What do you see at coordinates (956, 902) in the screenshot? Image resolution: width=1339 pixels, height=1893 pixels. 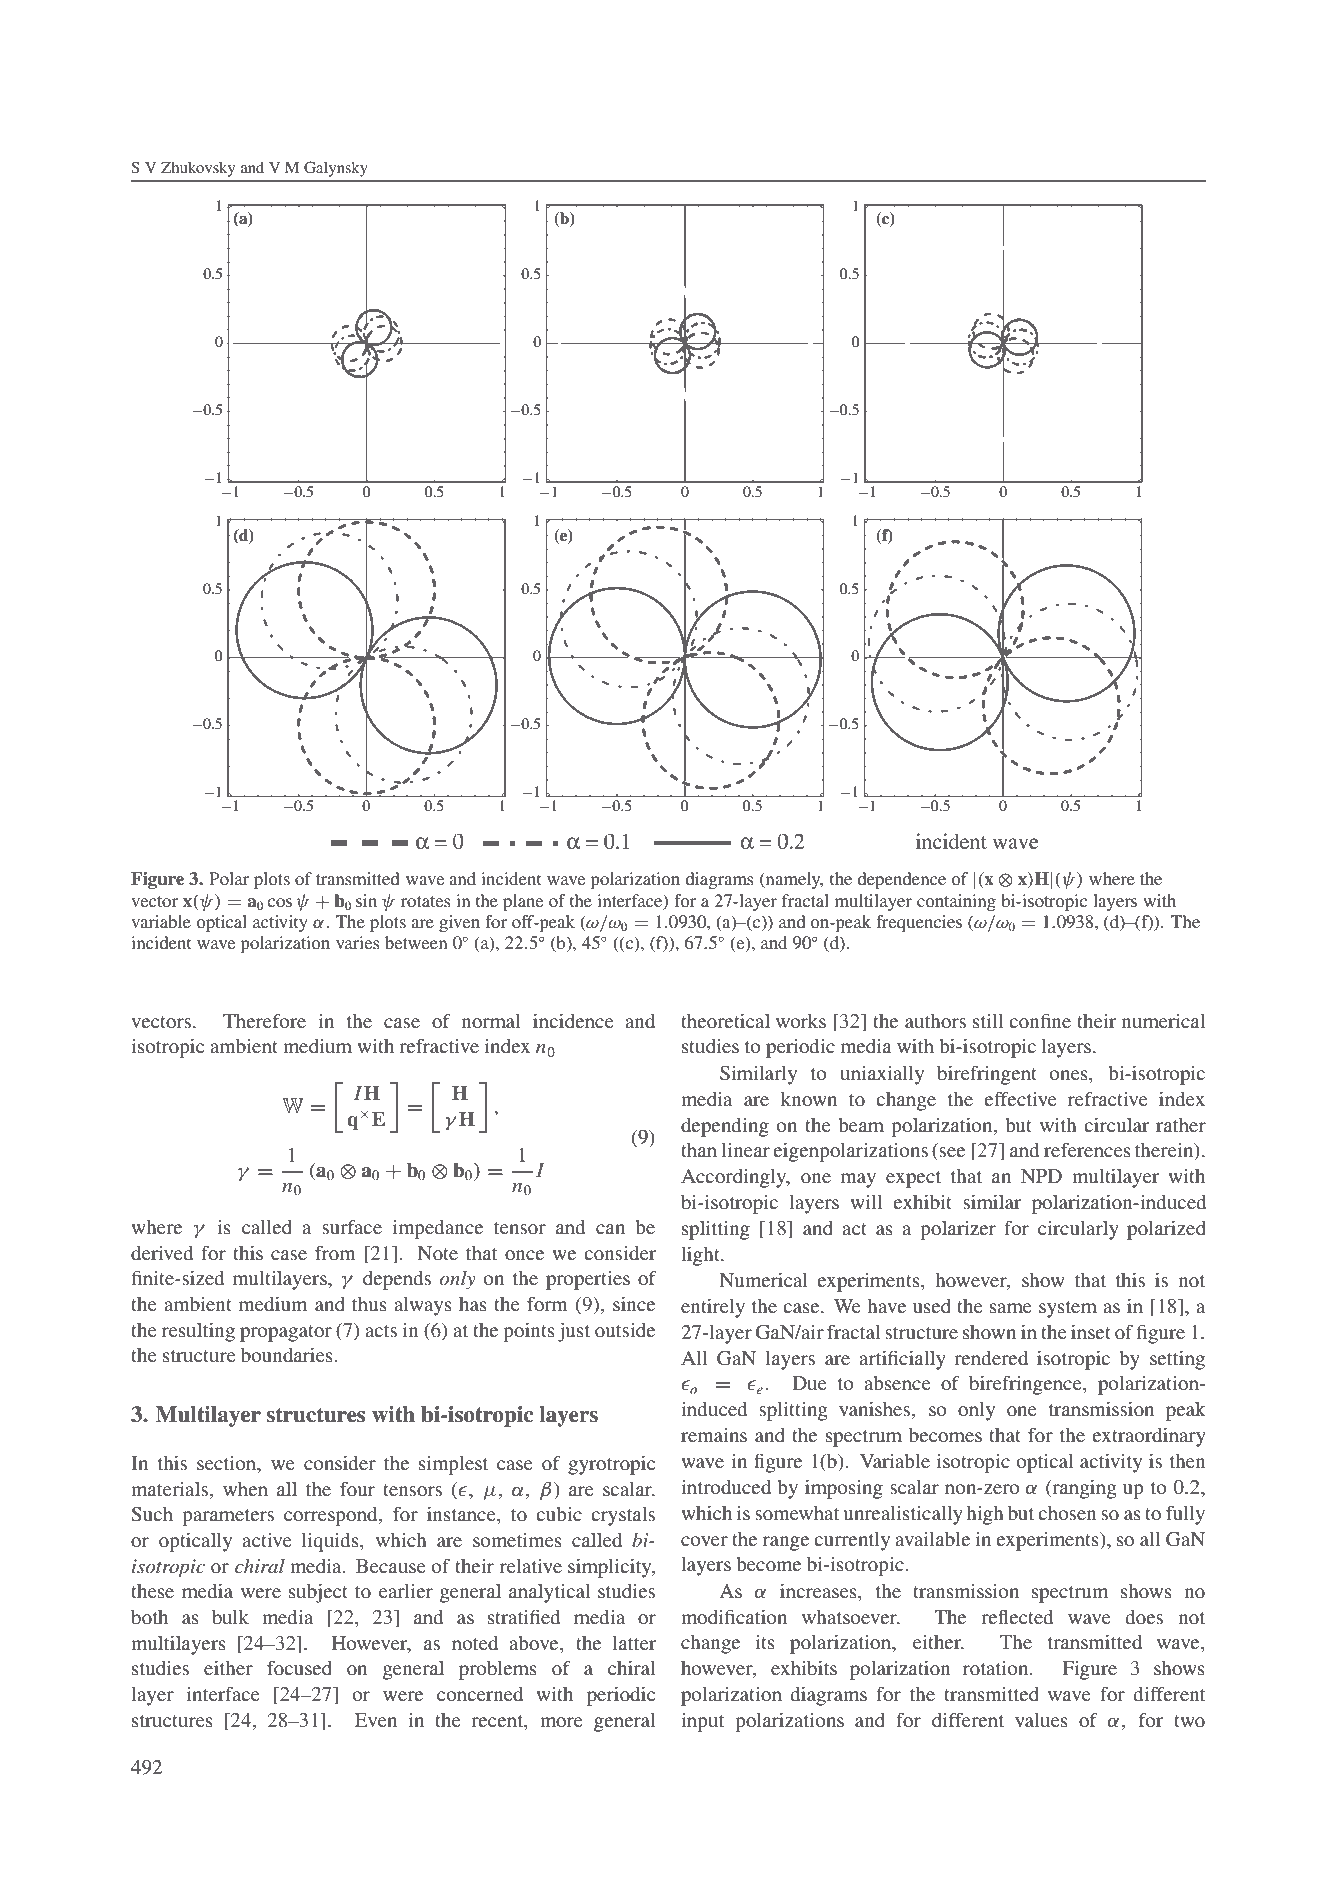 I see `containing` at bounding box center [956, 902].
